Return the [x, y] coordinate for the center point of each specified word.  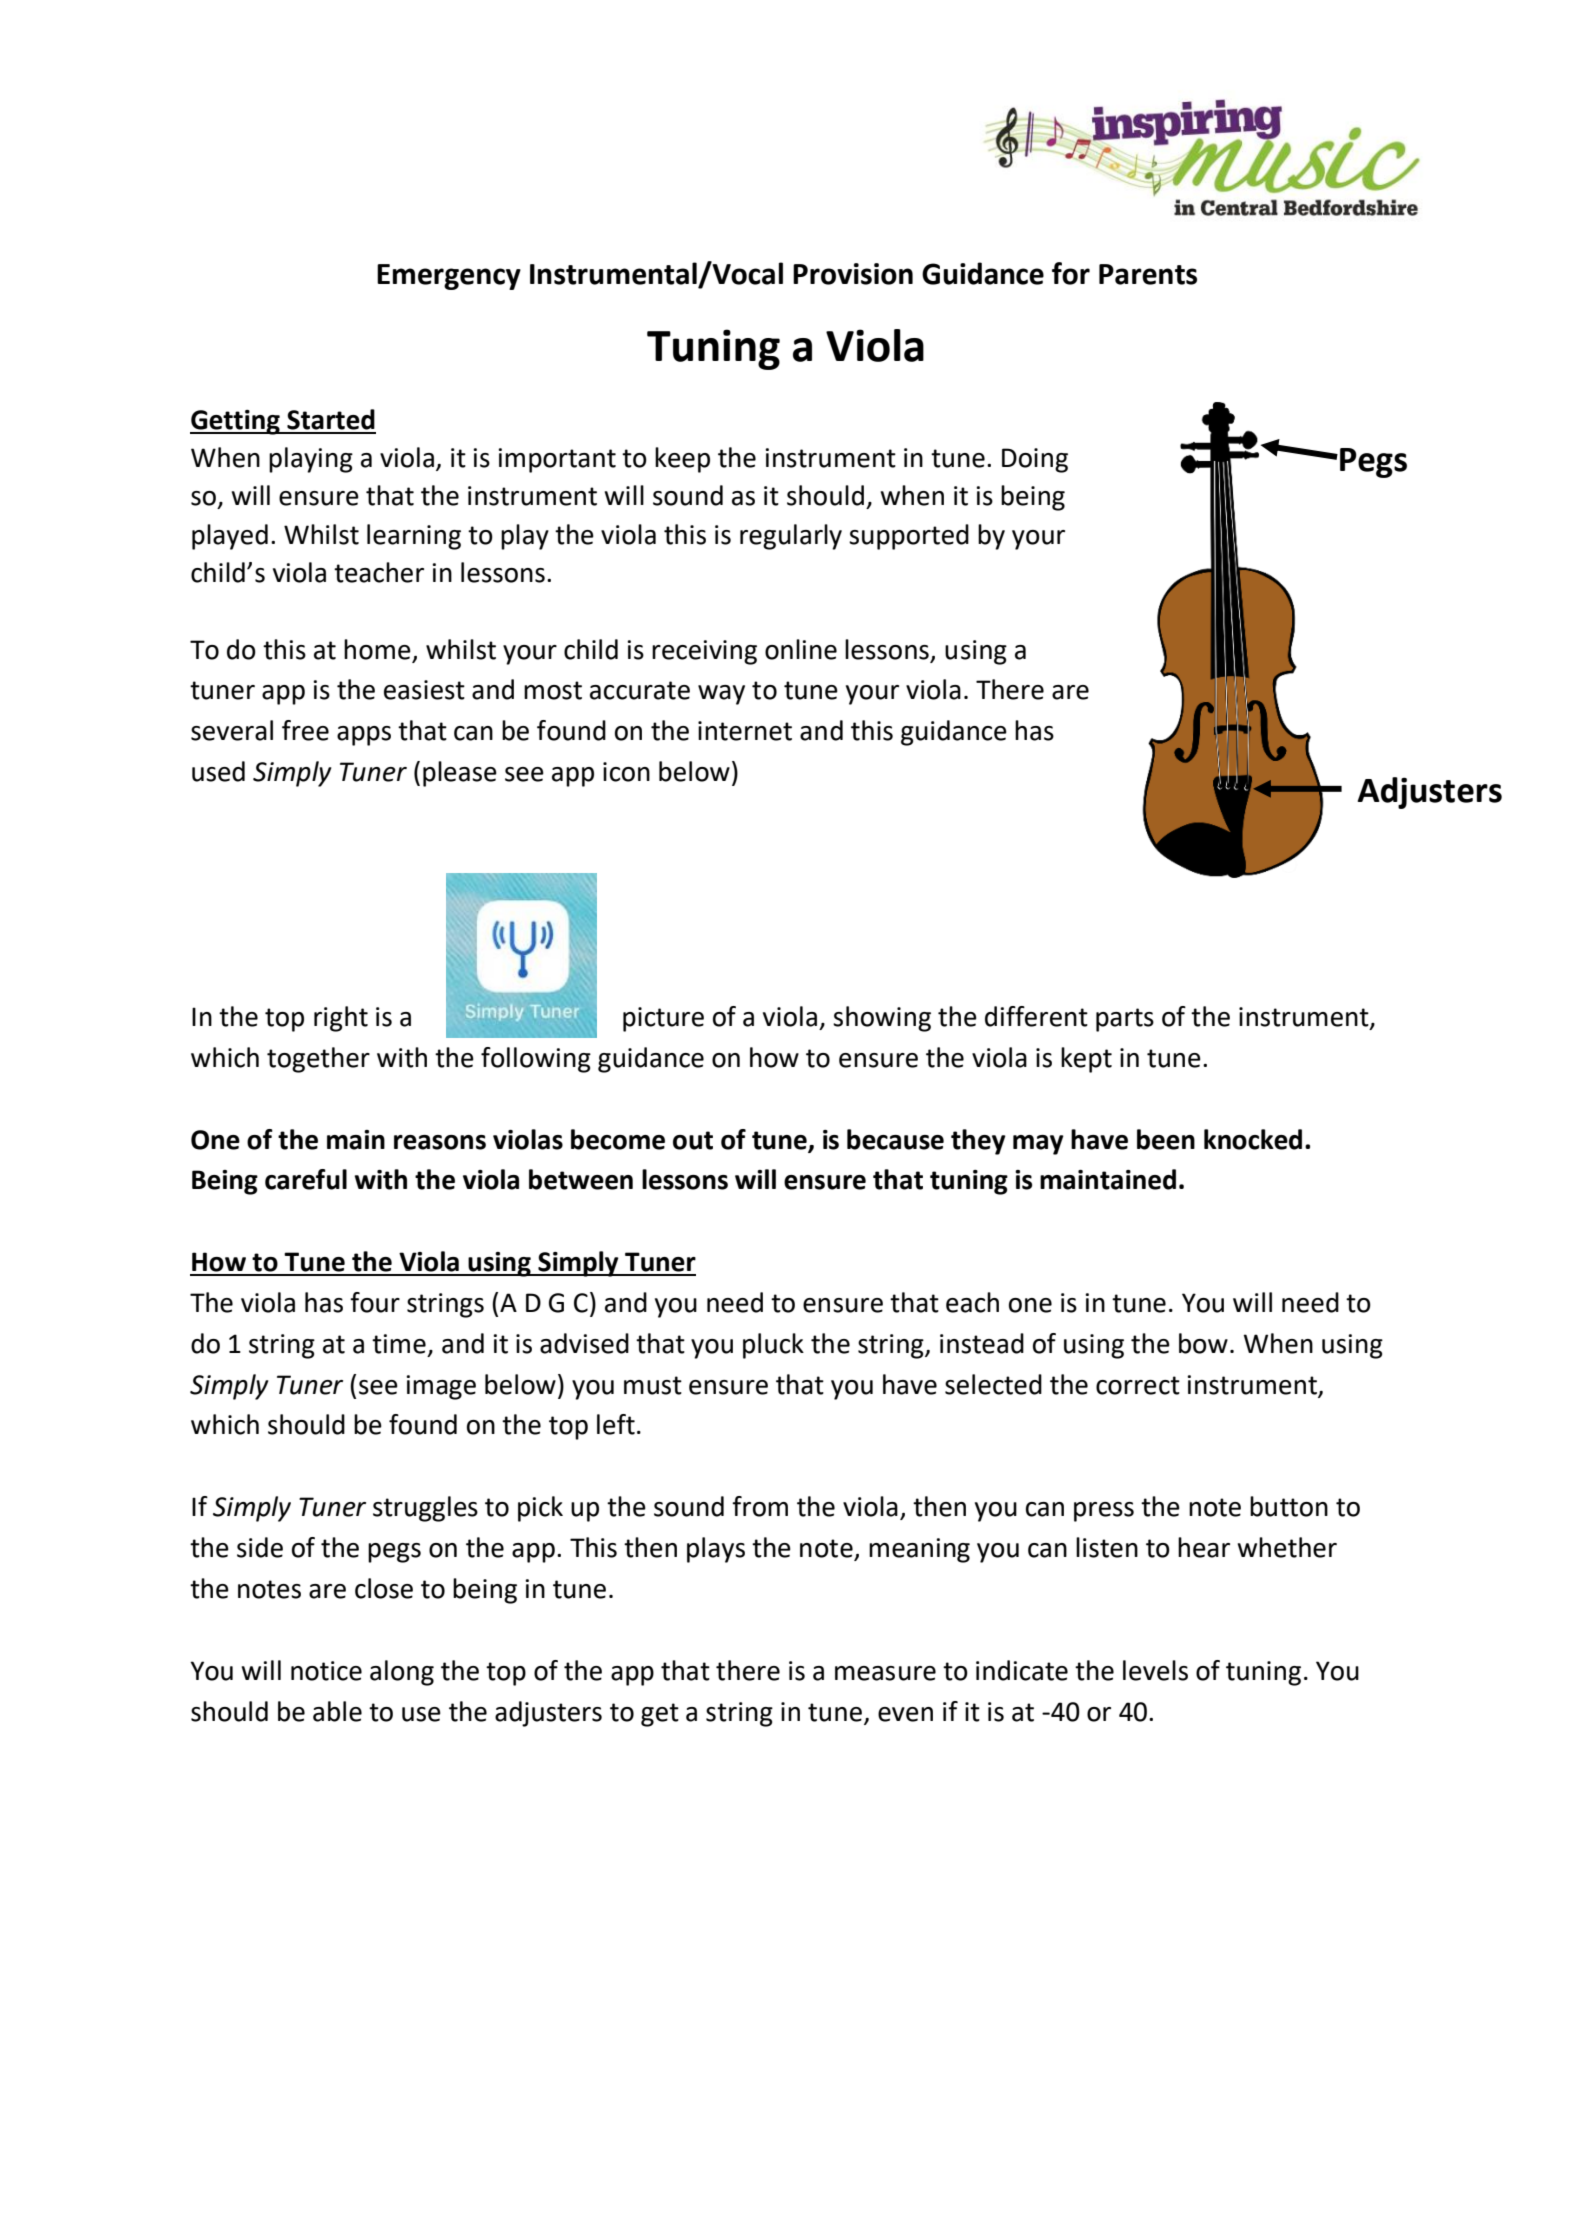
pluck [773, 1346]
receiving [704, 652]
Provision [853, 274]
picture [663, 1019]
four [375, 1302]
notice [326, 1671]
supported [909, 537]
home [377, 649]
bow [1203, 1343]
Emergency [449, 277]
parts [1125, 1020]
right [341, 1019]
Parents [1148, 274]
